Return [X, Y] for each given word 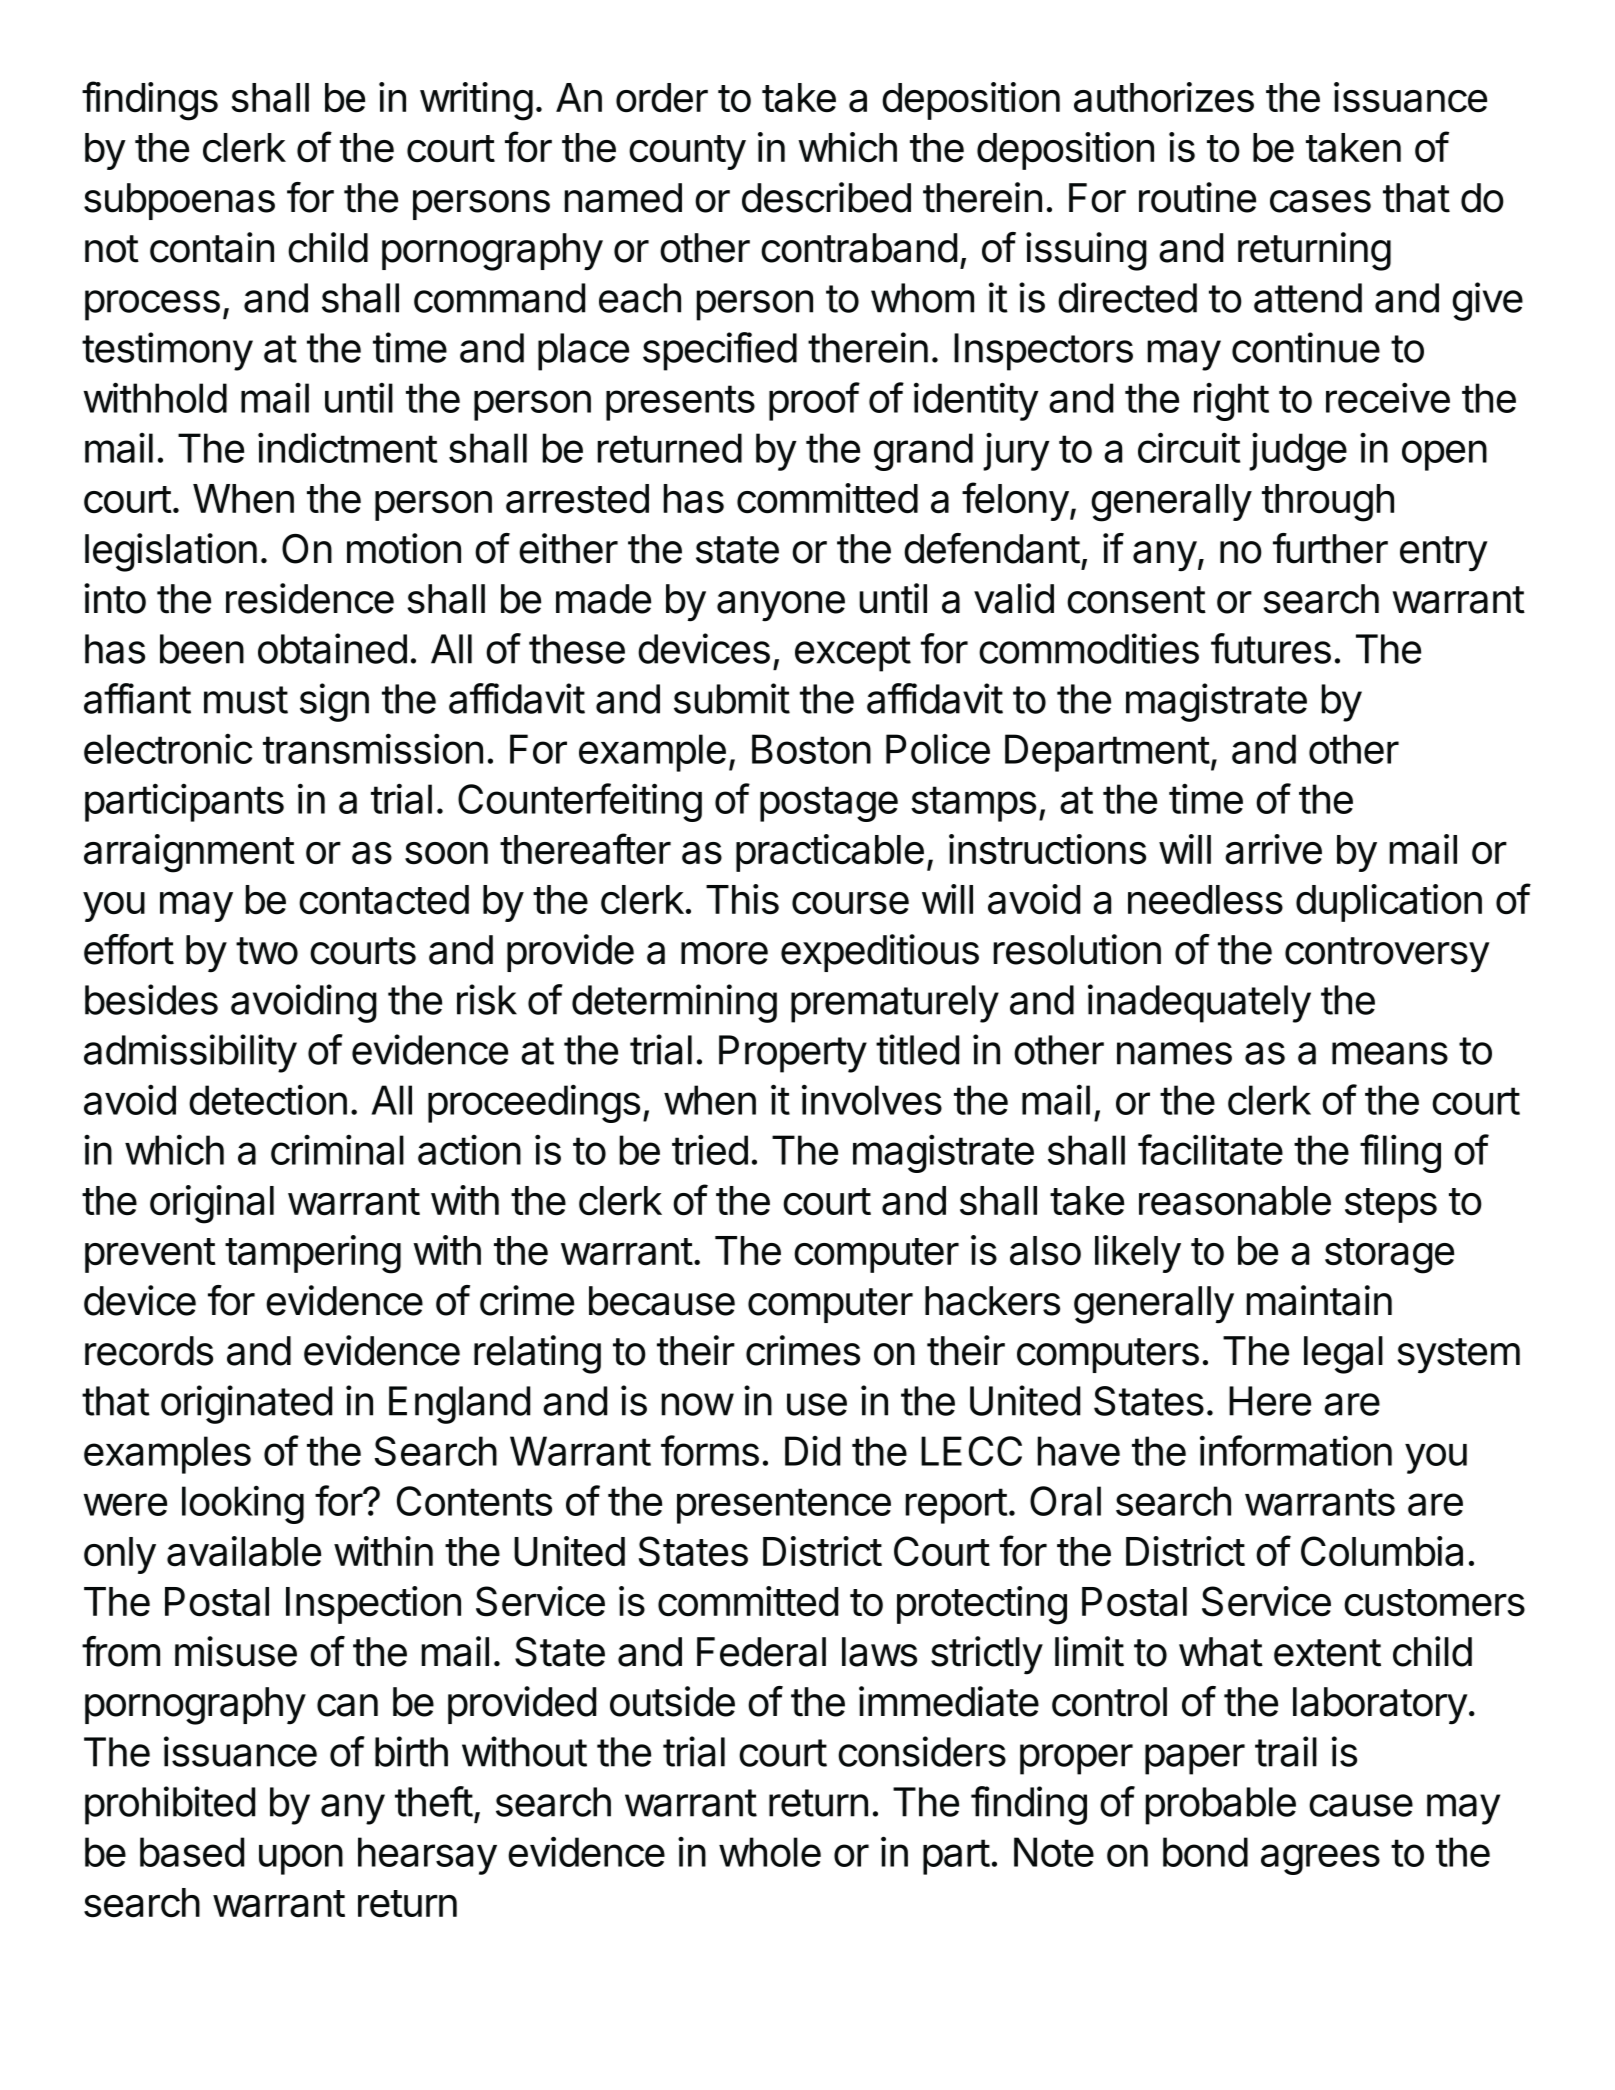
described [826, 197]
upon [301, 1859]
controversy [1387, 955]
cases [1320, 201]
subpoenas [179, 201]
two [267, 951]
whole [770, 1852]
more [724, 953]
